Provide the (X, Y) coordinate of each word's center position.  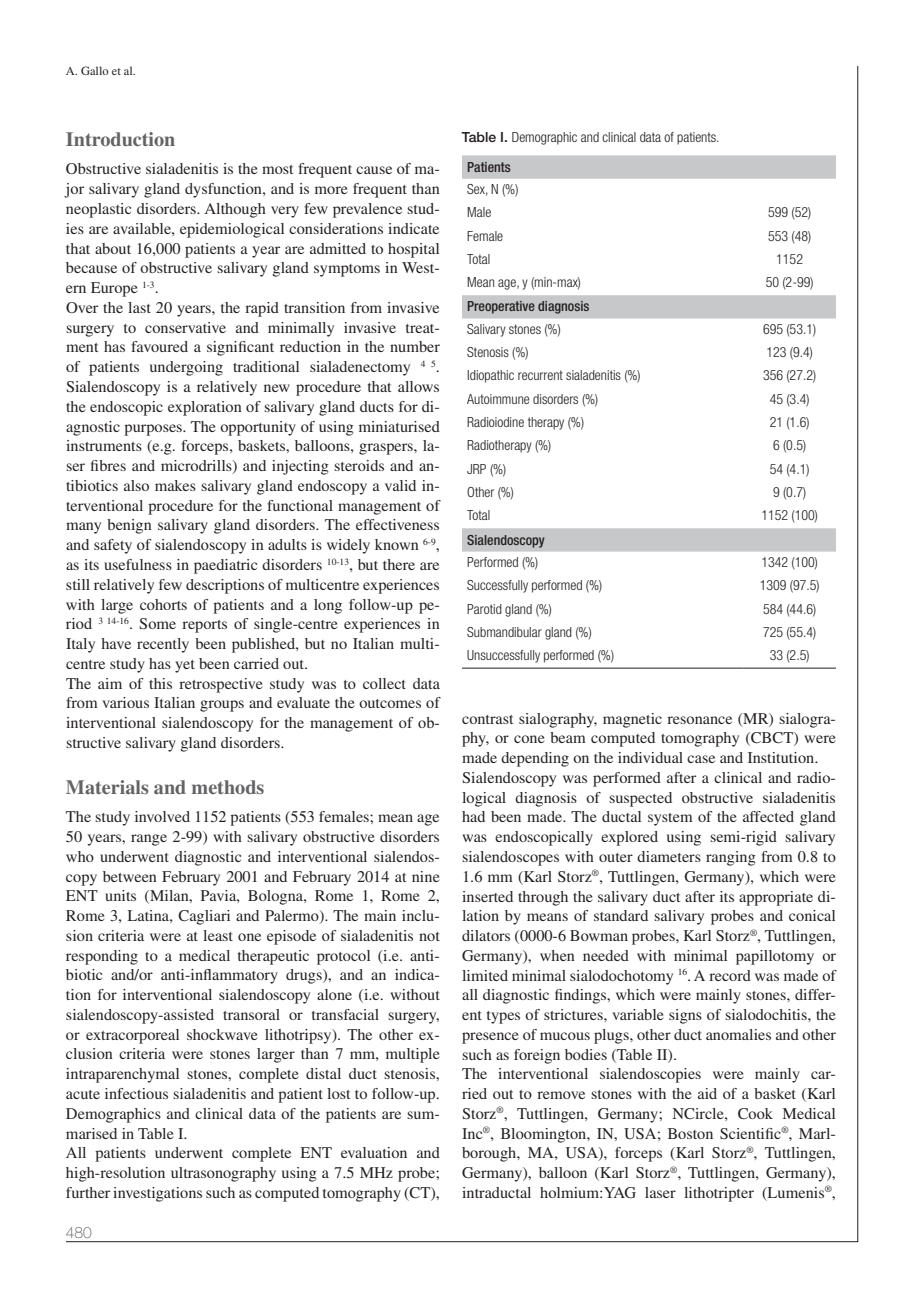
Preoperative (501, 307)
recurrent (540, 375)
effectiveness (397, 524)
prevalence (367, 210)
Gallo (95, 70)
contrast (487, 719)
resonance (699, 720)
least (218, 935)
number (415, 346)
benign (129, 526)
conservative (185, 327)
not (429, 936)
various (125, 702)
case (701, 759)
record (730, 975)
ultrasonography (223, 1174)
